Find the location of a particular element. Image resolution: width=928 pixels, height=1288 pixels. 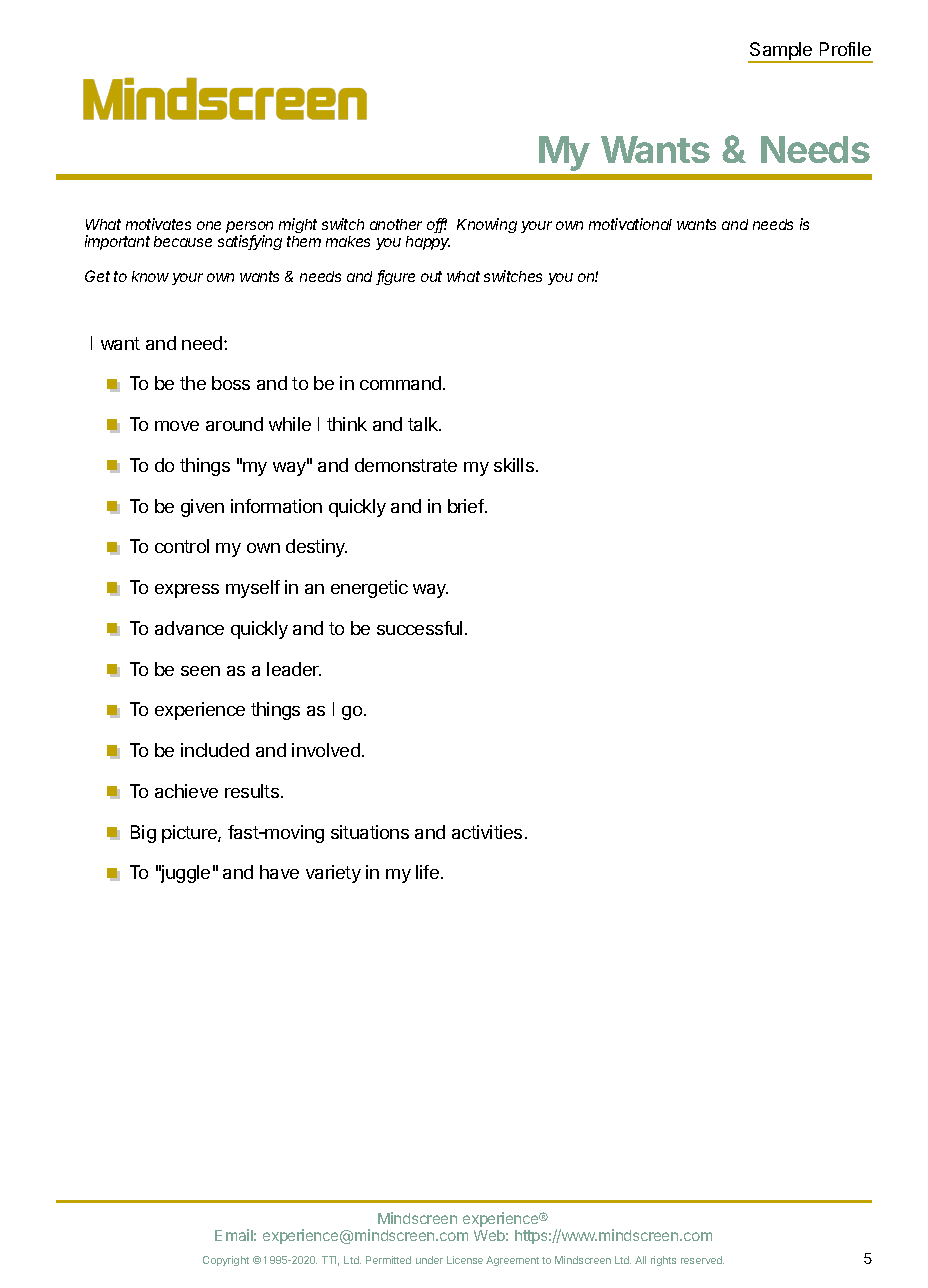

successful is located at coordinates (419, 628).
